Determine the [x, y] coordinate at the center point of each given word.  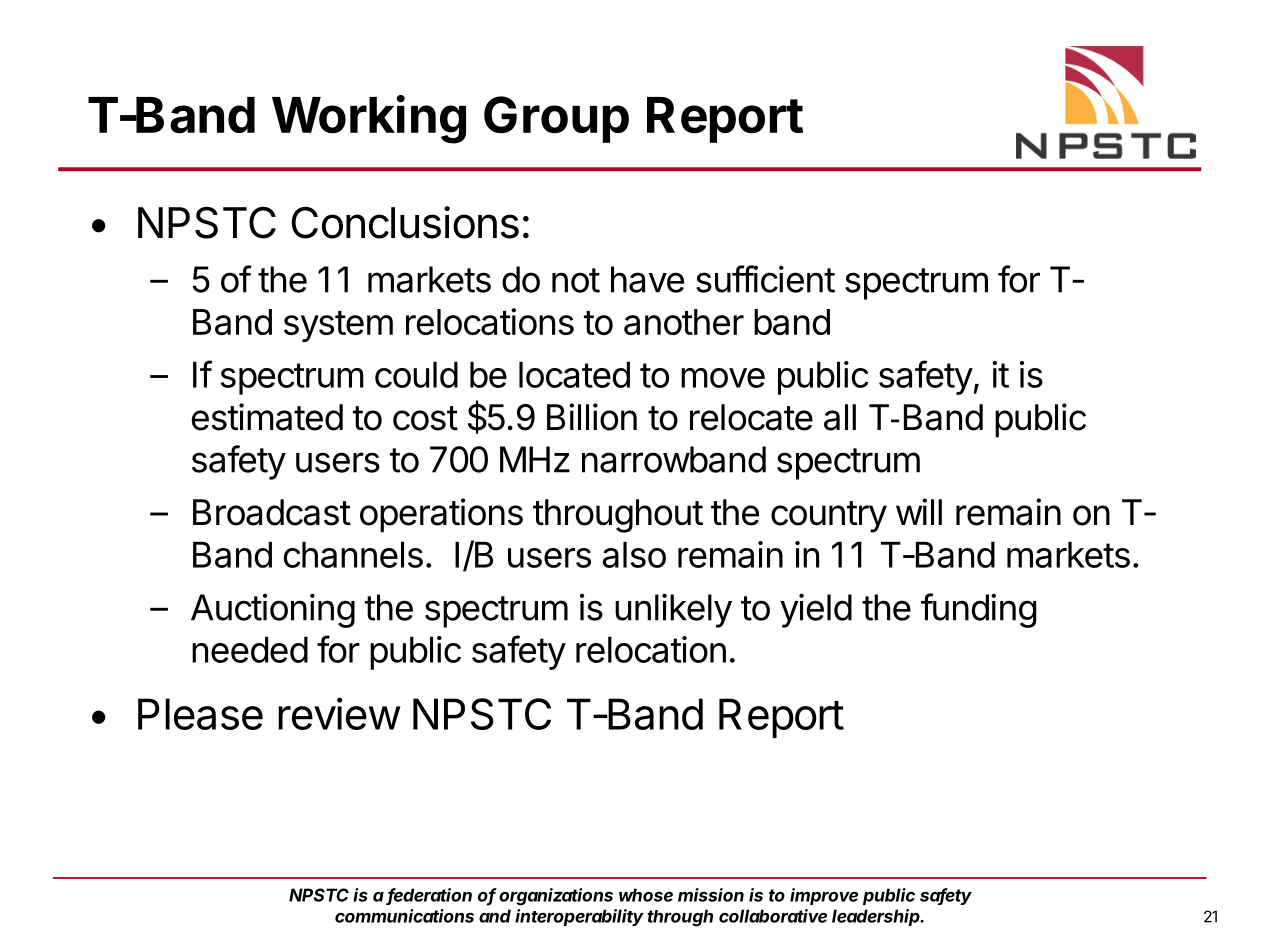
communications [404, 916]
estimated [267, 417]
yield [816, 610]
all [840, 417]
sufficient [765, 279]
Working [369, 119]
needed [250, 649]
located [574, 374]
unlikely [673, 610]
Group [556, 119]
